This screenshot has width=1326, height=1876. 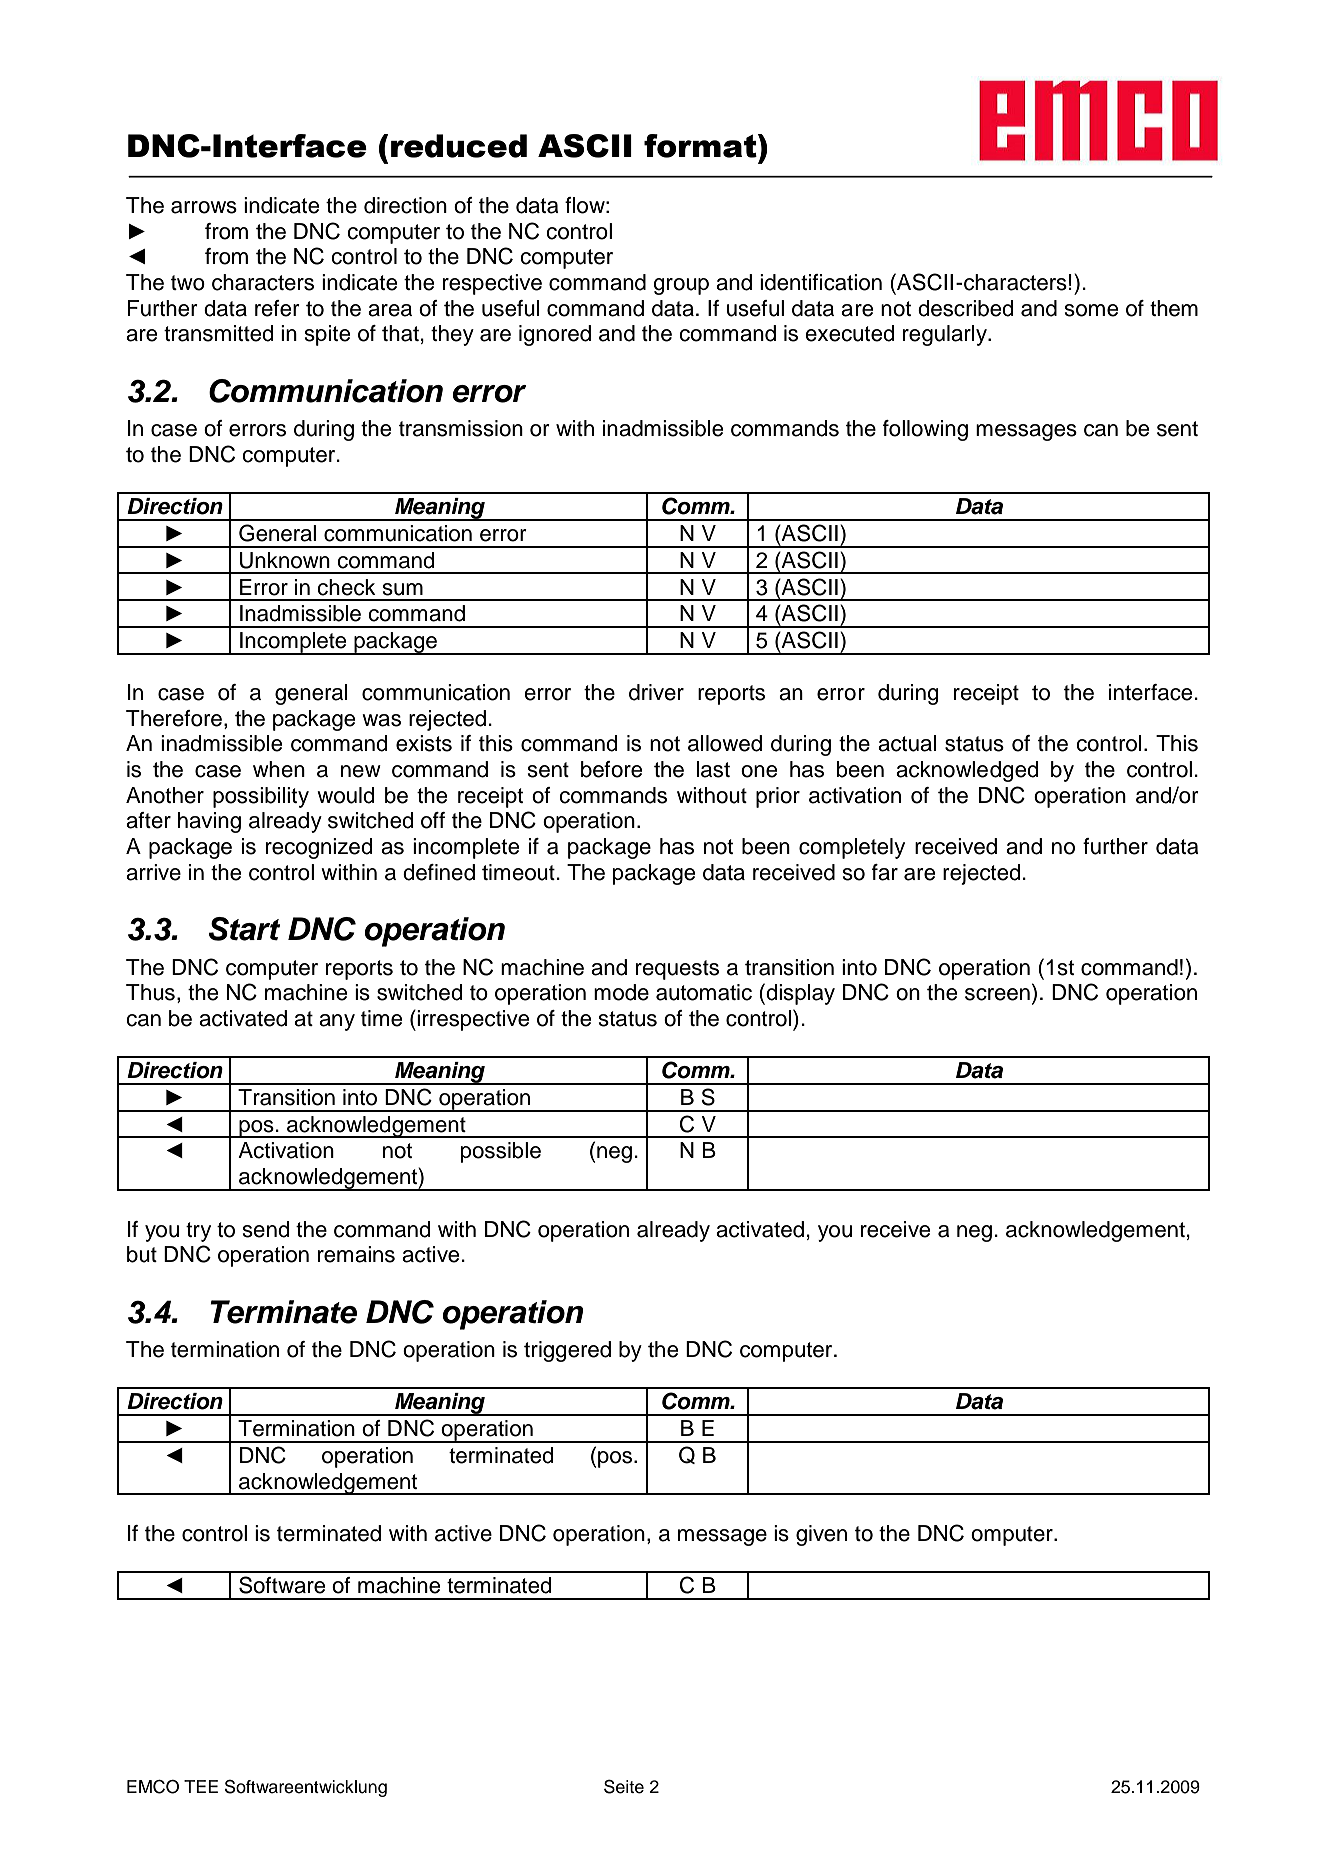 What do you see at coordinates (967, 771) in the screenshot?
I see `acknowledged` at bounding box center [967, 771].
